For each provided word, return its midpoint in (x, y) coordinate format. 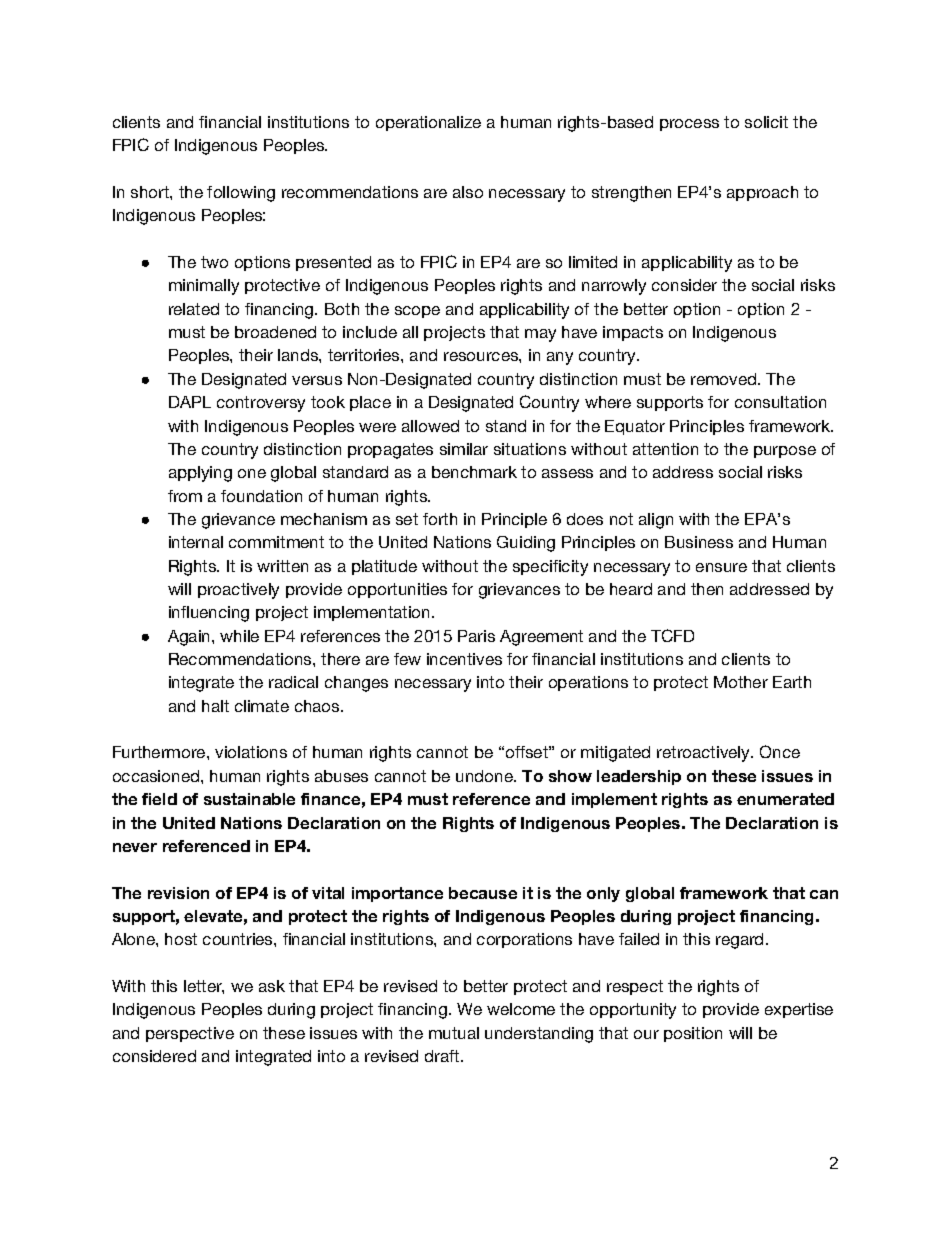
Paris (476, 636)
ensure (721, 567)
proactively (238, 591)
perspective (190, 1034)
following (241, 194)
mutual (454, 1033)
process (689, 125)
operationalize (428, 123)
